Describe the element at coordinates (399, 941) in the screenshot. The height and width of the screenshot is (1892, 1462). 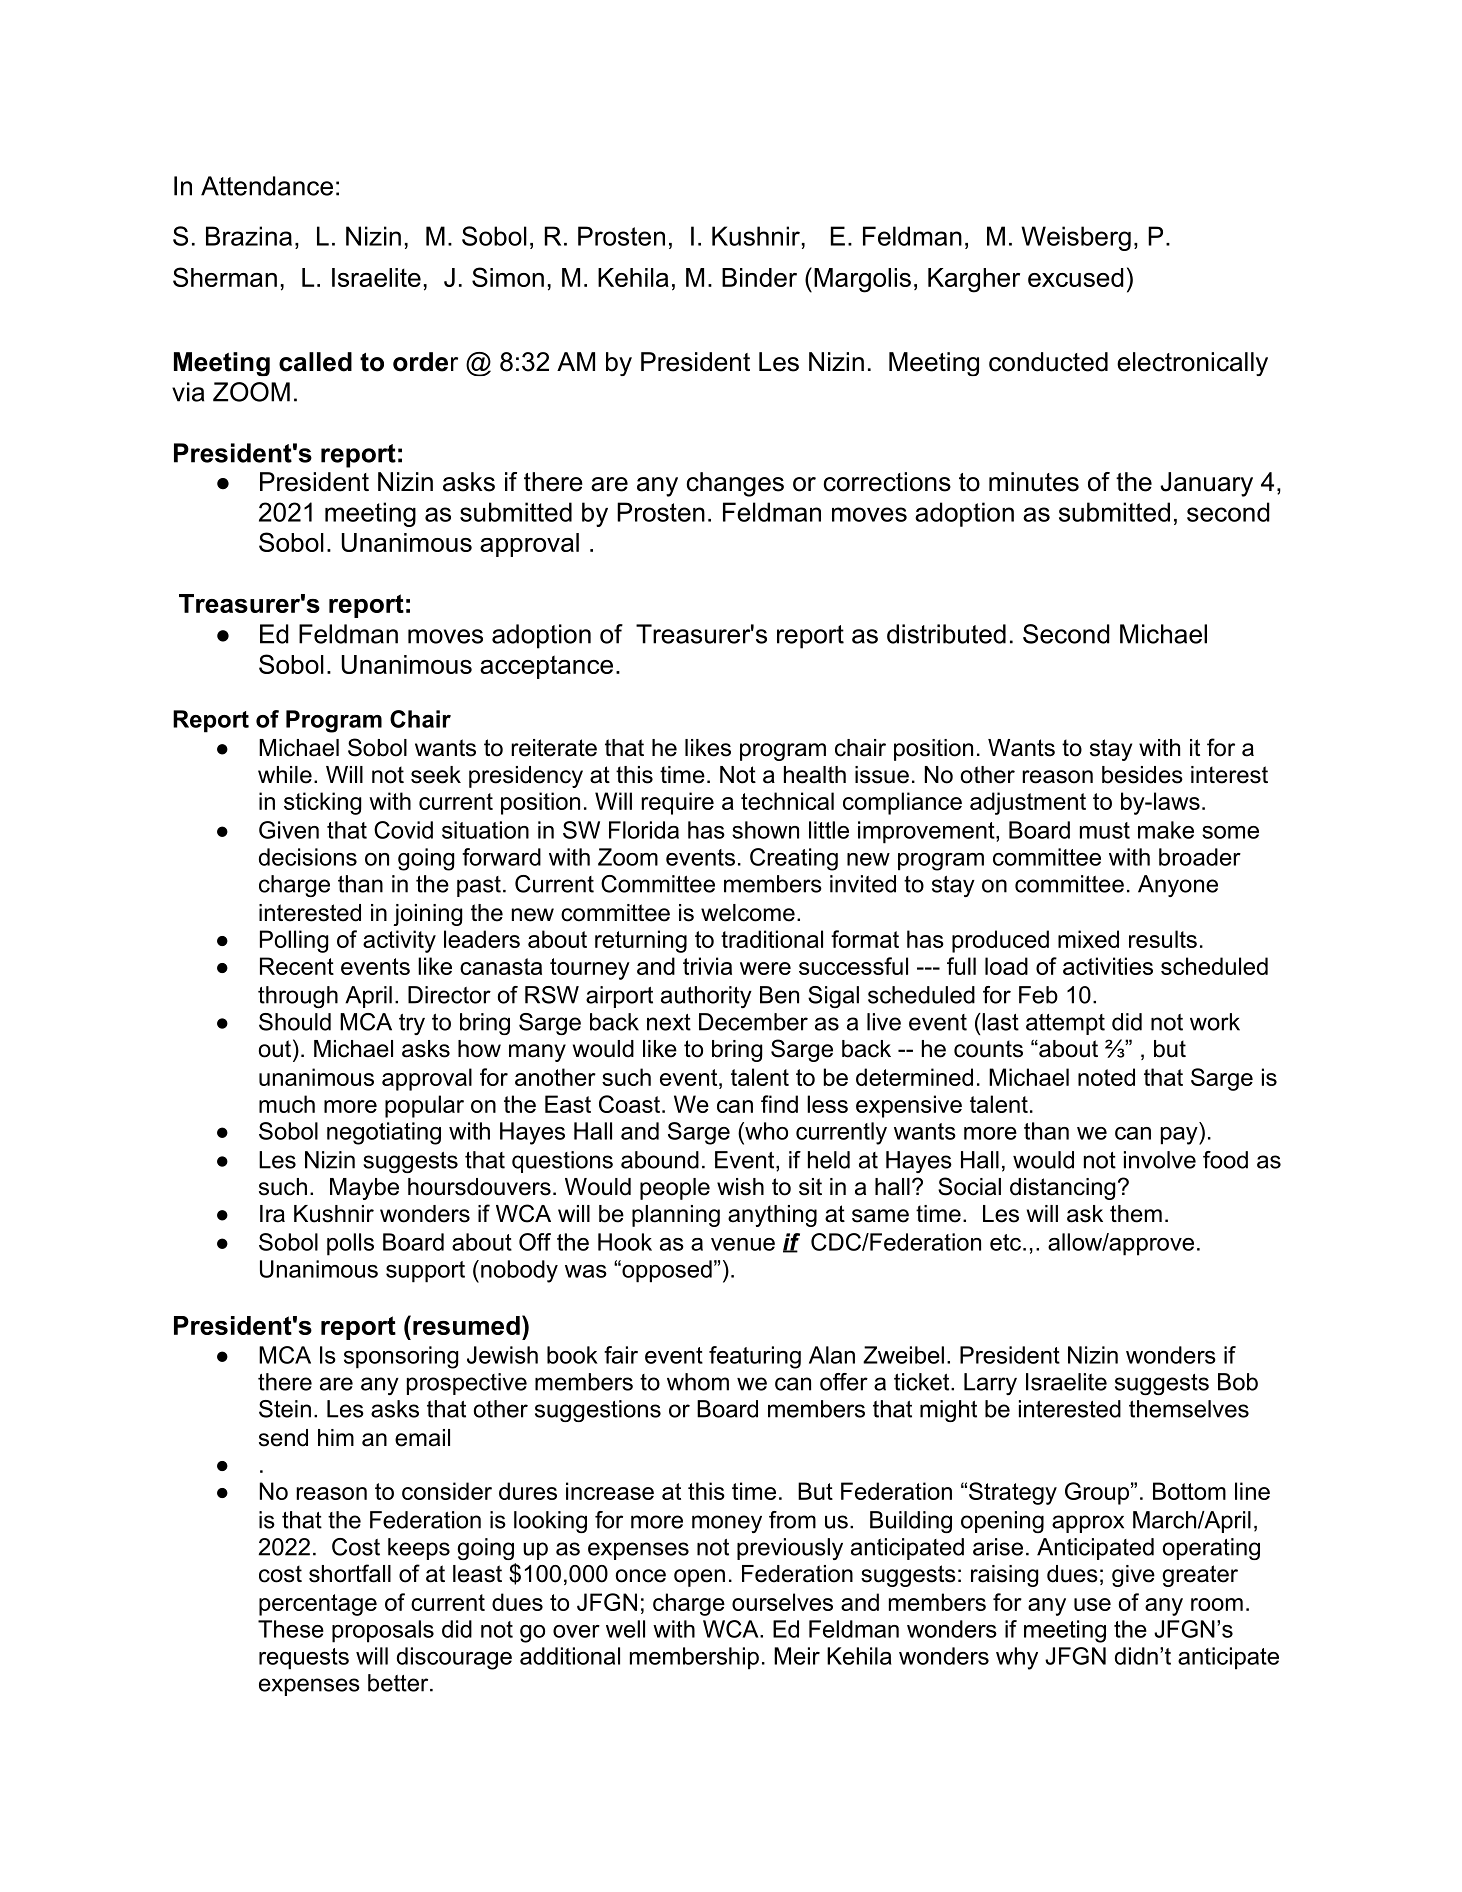
I see `activity` at that location.
